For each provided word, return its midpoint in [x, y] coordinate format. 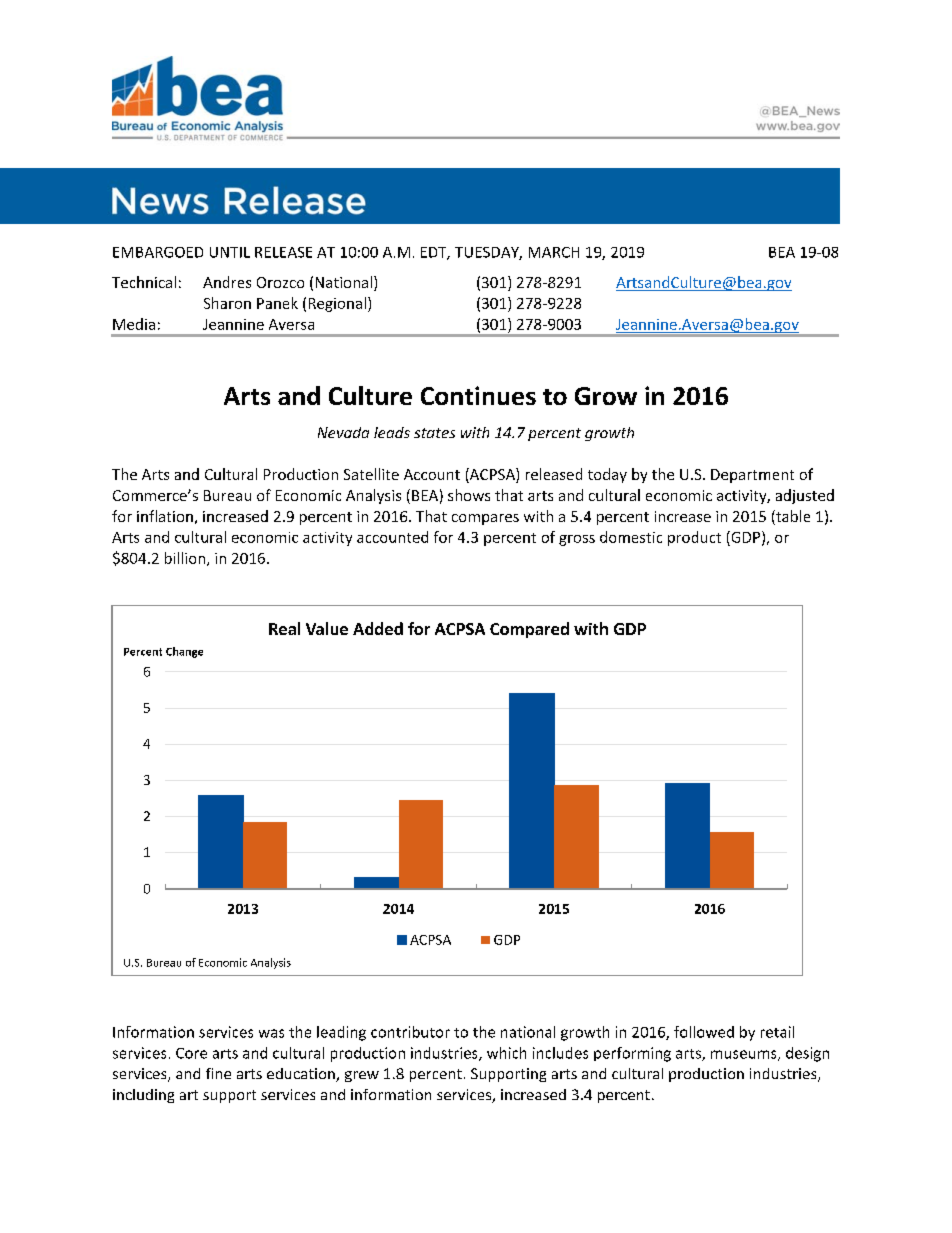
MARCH [554, 252]
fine [218, 1073]
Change [184, 652]
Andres [227, 282]
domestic [631, 537]
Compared [529, 630]
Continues [478, 395]
